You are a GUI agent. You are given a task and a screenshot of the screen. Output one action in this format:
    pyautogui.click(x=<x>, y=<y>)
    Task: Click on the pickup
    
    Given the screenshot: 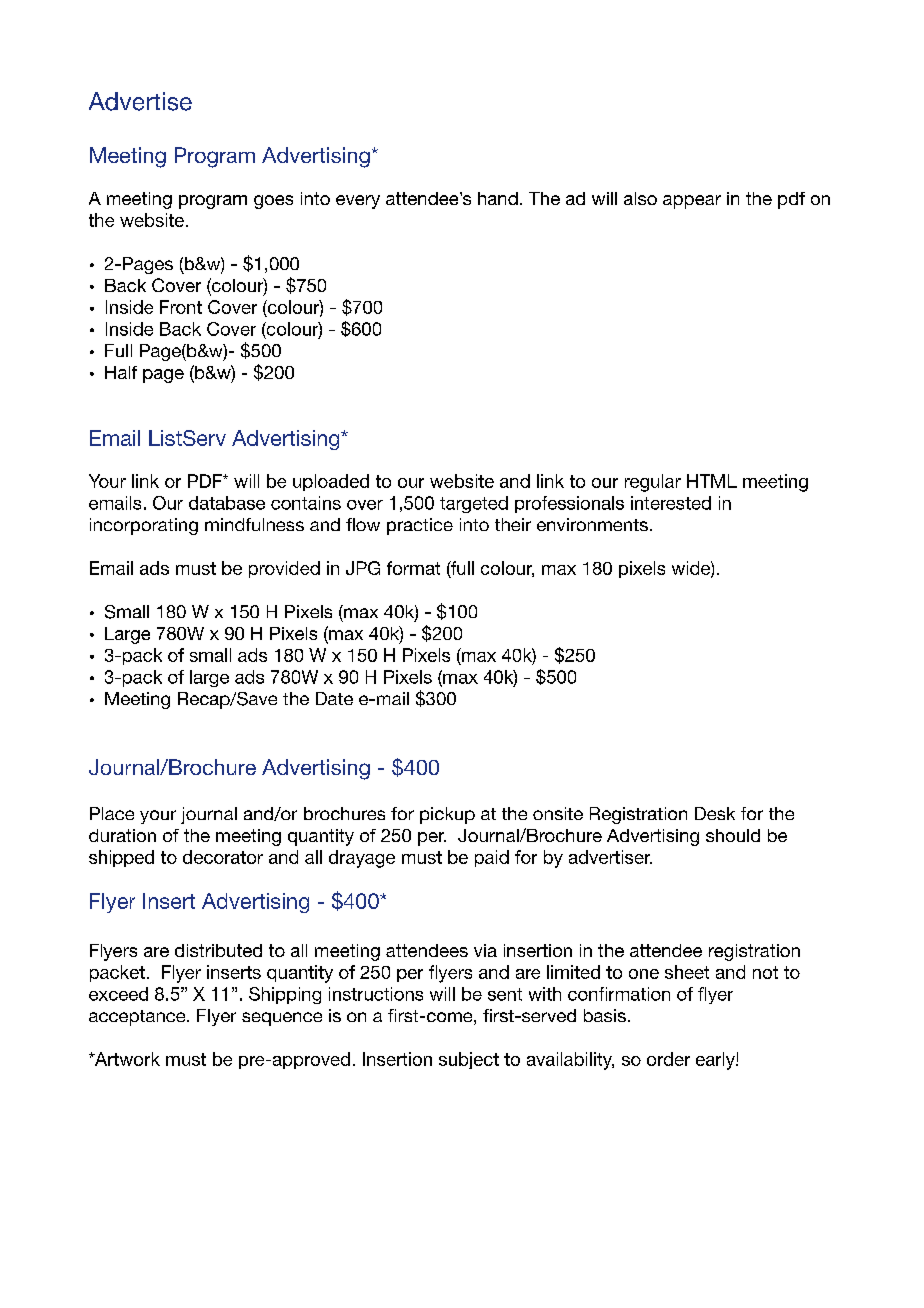 What is the action you would take?
    pyautogui.click(x=447, y=815)
